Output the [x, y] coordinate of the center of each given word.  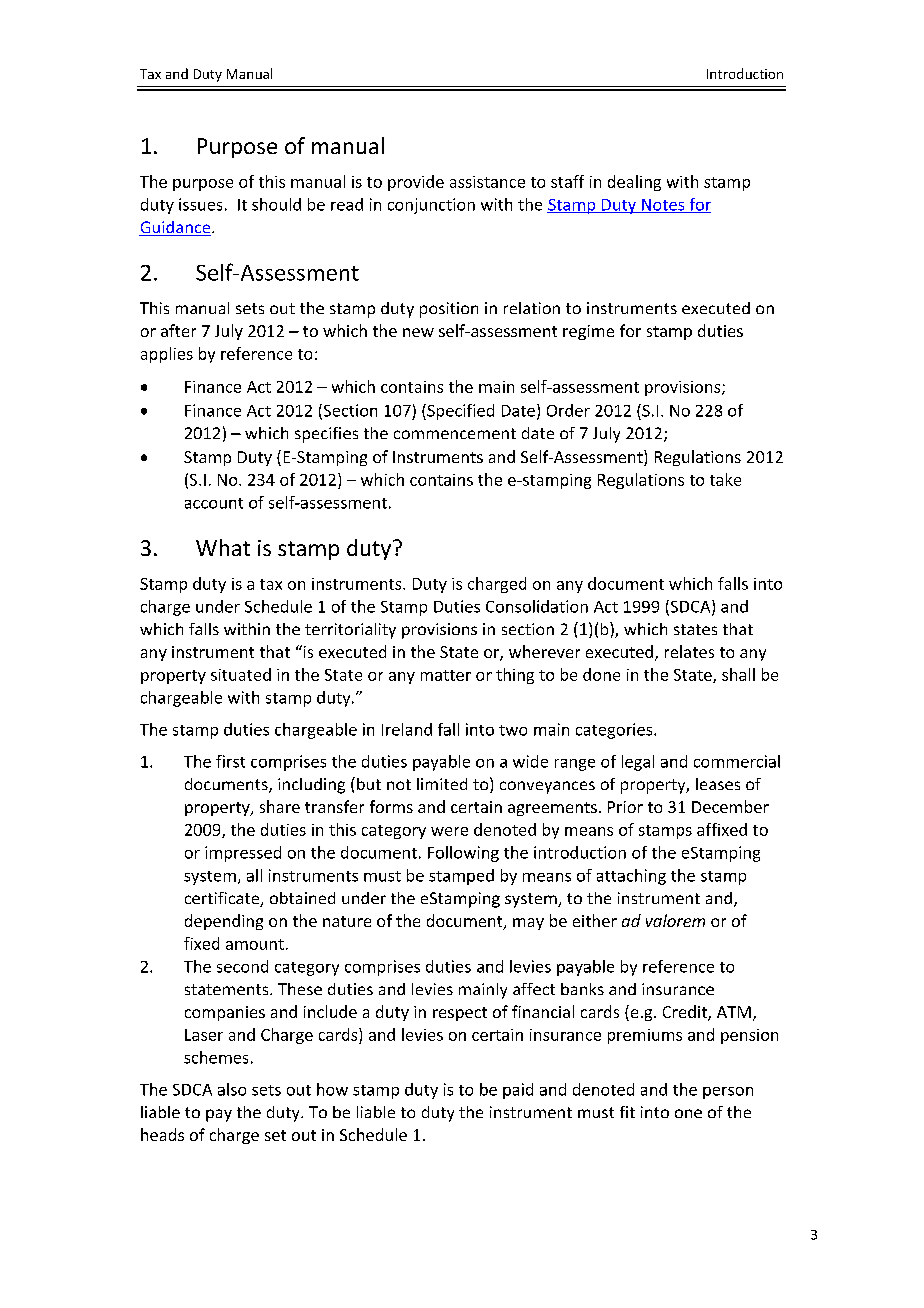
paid [518, 1091]
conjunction [431, 206]
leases [718, 784]
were [449, 831]
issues [200, 204]
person [728, 1093]
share [280, 806]
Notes [663, 206]
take [725, 479]
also [232, 1089]
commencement [455, 433]
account [214, 503]
